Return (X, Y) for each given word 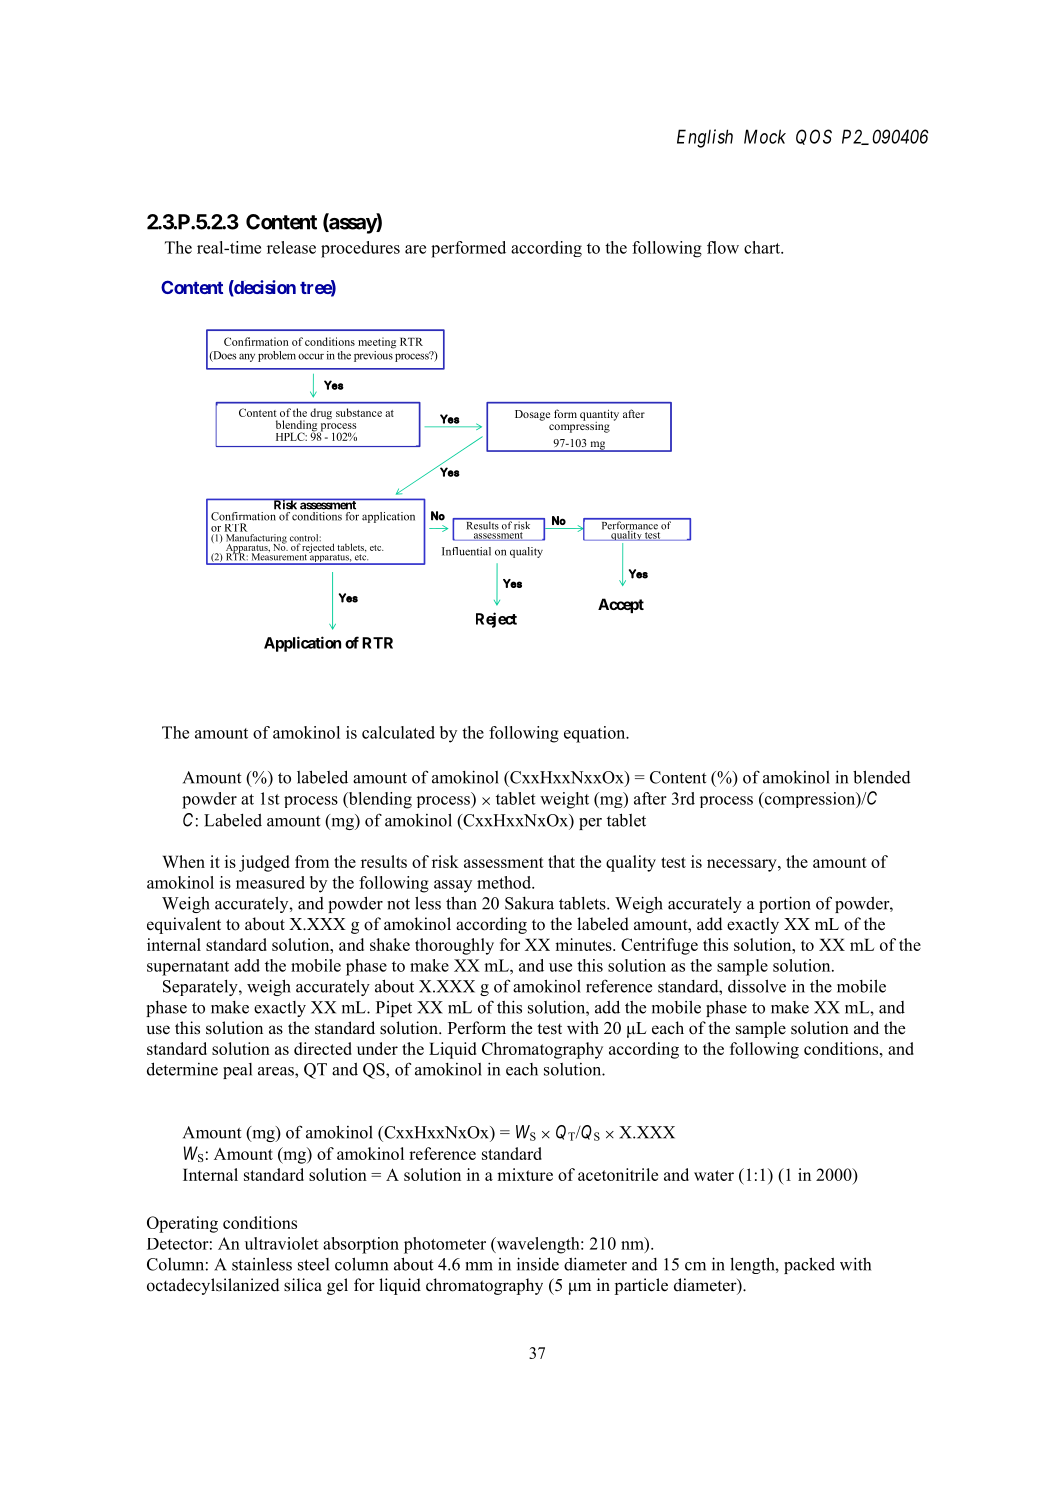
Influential (466, 551)
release (291, 247)
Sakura (529, 903)
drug (321, 414)
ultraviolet (282, 1243)
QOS (814, 137)
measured (270, 882)
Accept (621, 605)
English (705, 138)
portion (785, 904)
